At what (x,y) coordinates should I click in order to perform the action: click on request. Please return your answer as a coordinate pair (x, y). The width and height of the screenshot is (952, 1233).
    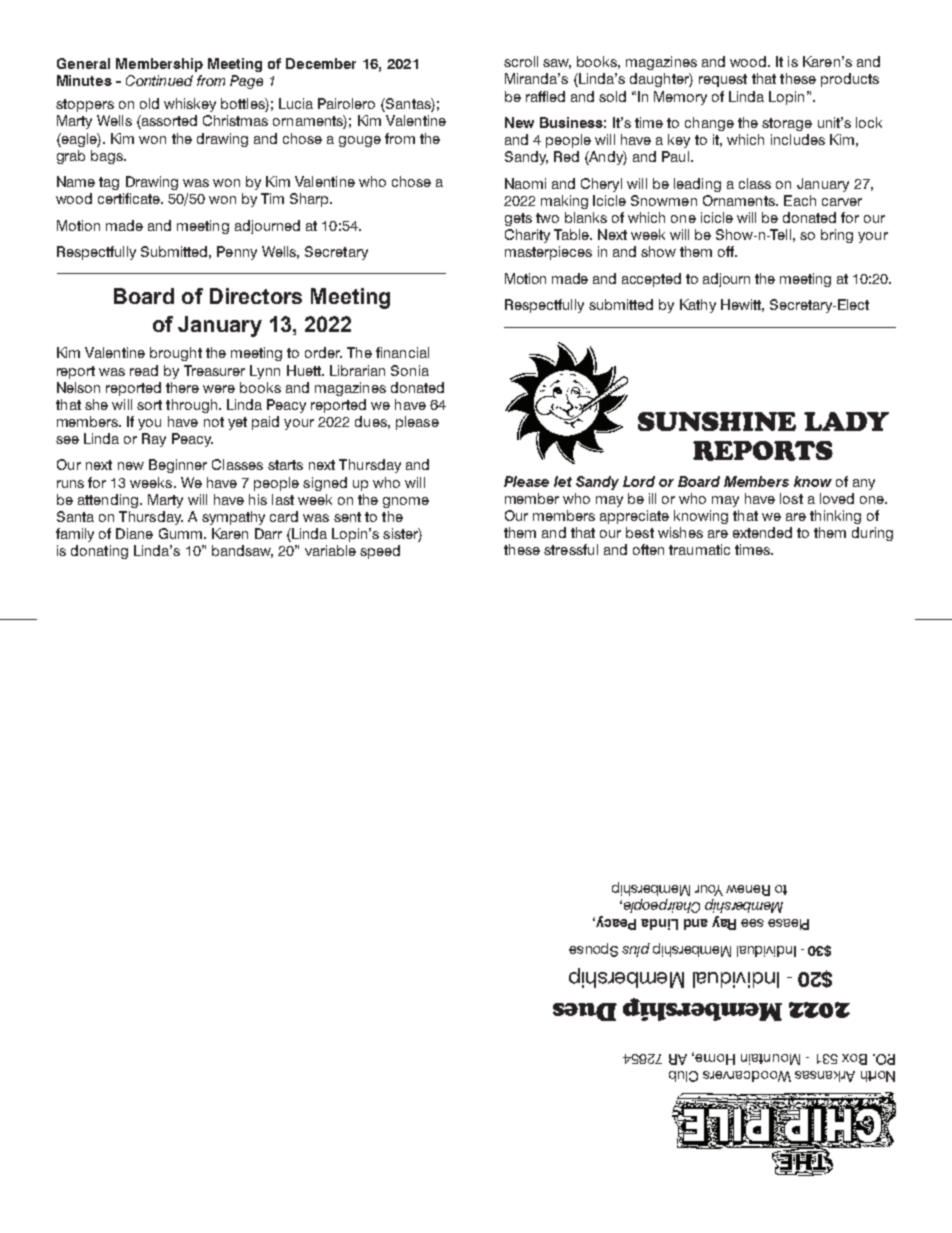
    Looking at the image, I should click on (723, 80).
